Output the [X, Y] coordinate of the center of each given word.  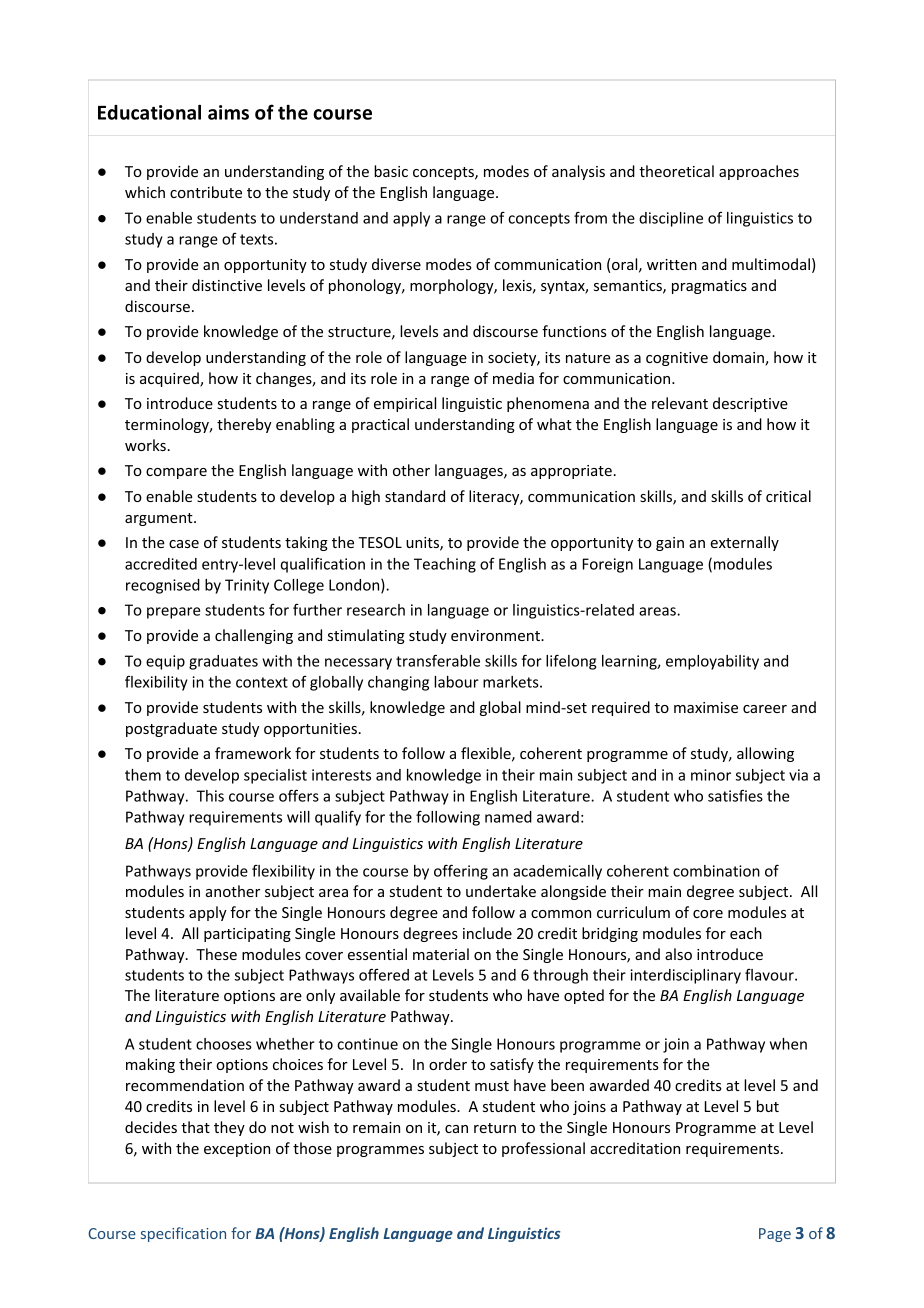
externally [744, 543]
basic [391, 171]
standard [415, 496]
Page [775, 1235]
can [456, 1129]
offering [461, 872]
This [210, 796]
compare [176, 473]
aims [228, 112]
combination [716, 871]
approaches [759, 172]
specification [183, 1234]
